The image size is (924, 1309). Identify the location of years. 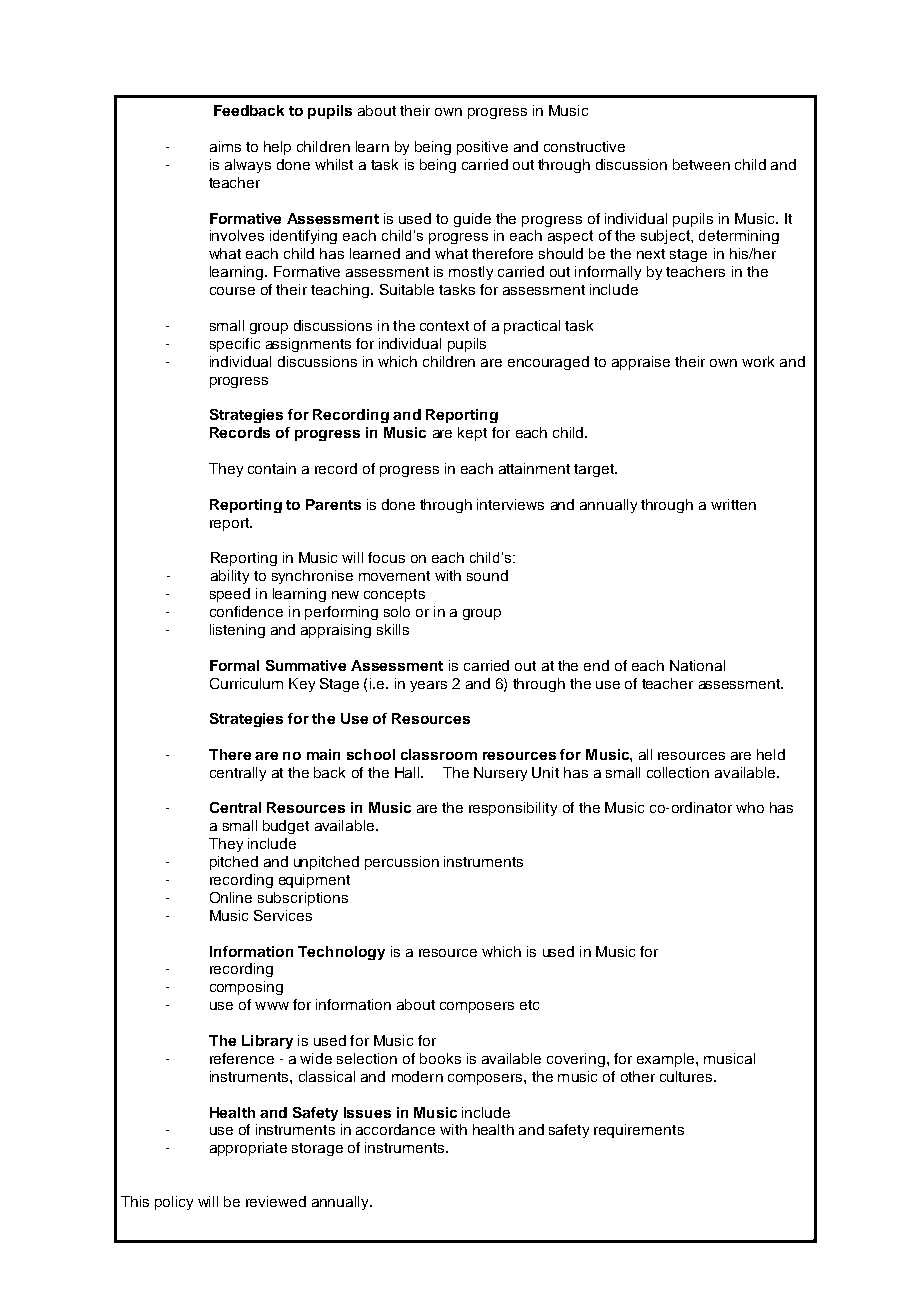
(428, 686).
